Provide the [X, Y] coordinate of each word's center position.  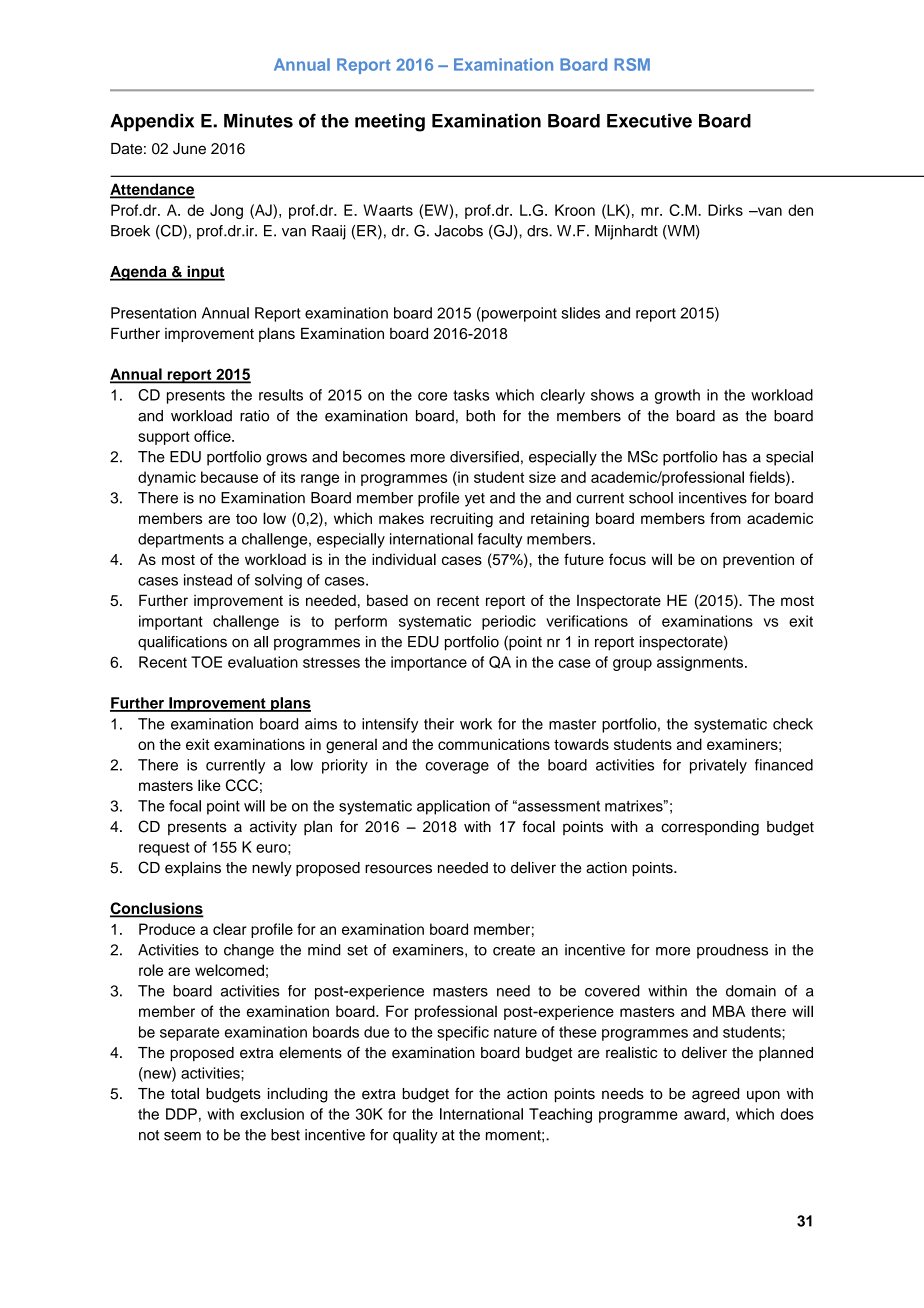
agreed [715, 1095]
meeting [390, 122]
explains [193, 869]
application [453, 807]
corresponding [710, 828]
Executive [649, 120]
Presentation [153, 313]
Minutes [258, 120]
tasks [471, 395]
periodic [509, 622]
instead [208, 580]
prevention [758, 561]
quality [415, 1136]
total [185, 1093]
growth [677, 396]
